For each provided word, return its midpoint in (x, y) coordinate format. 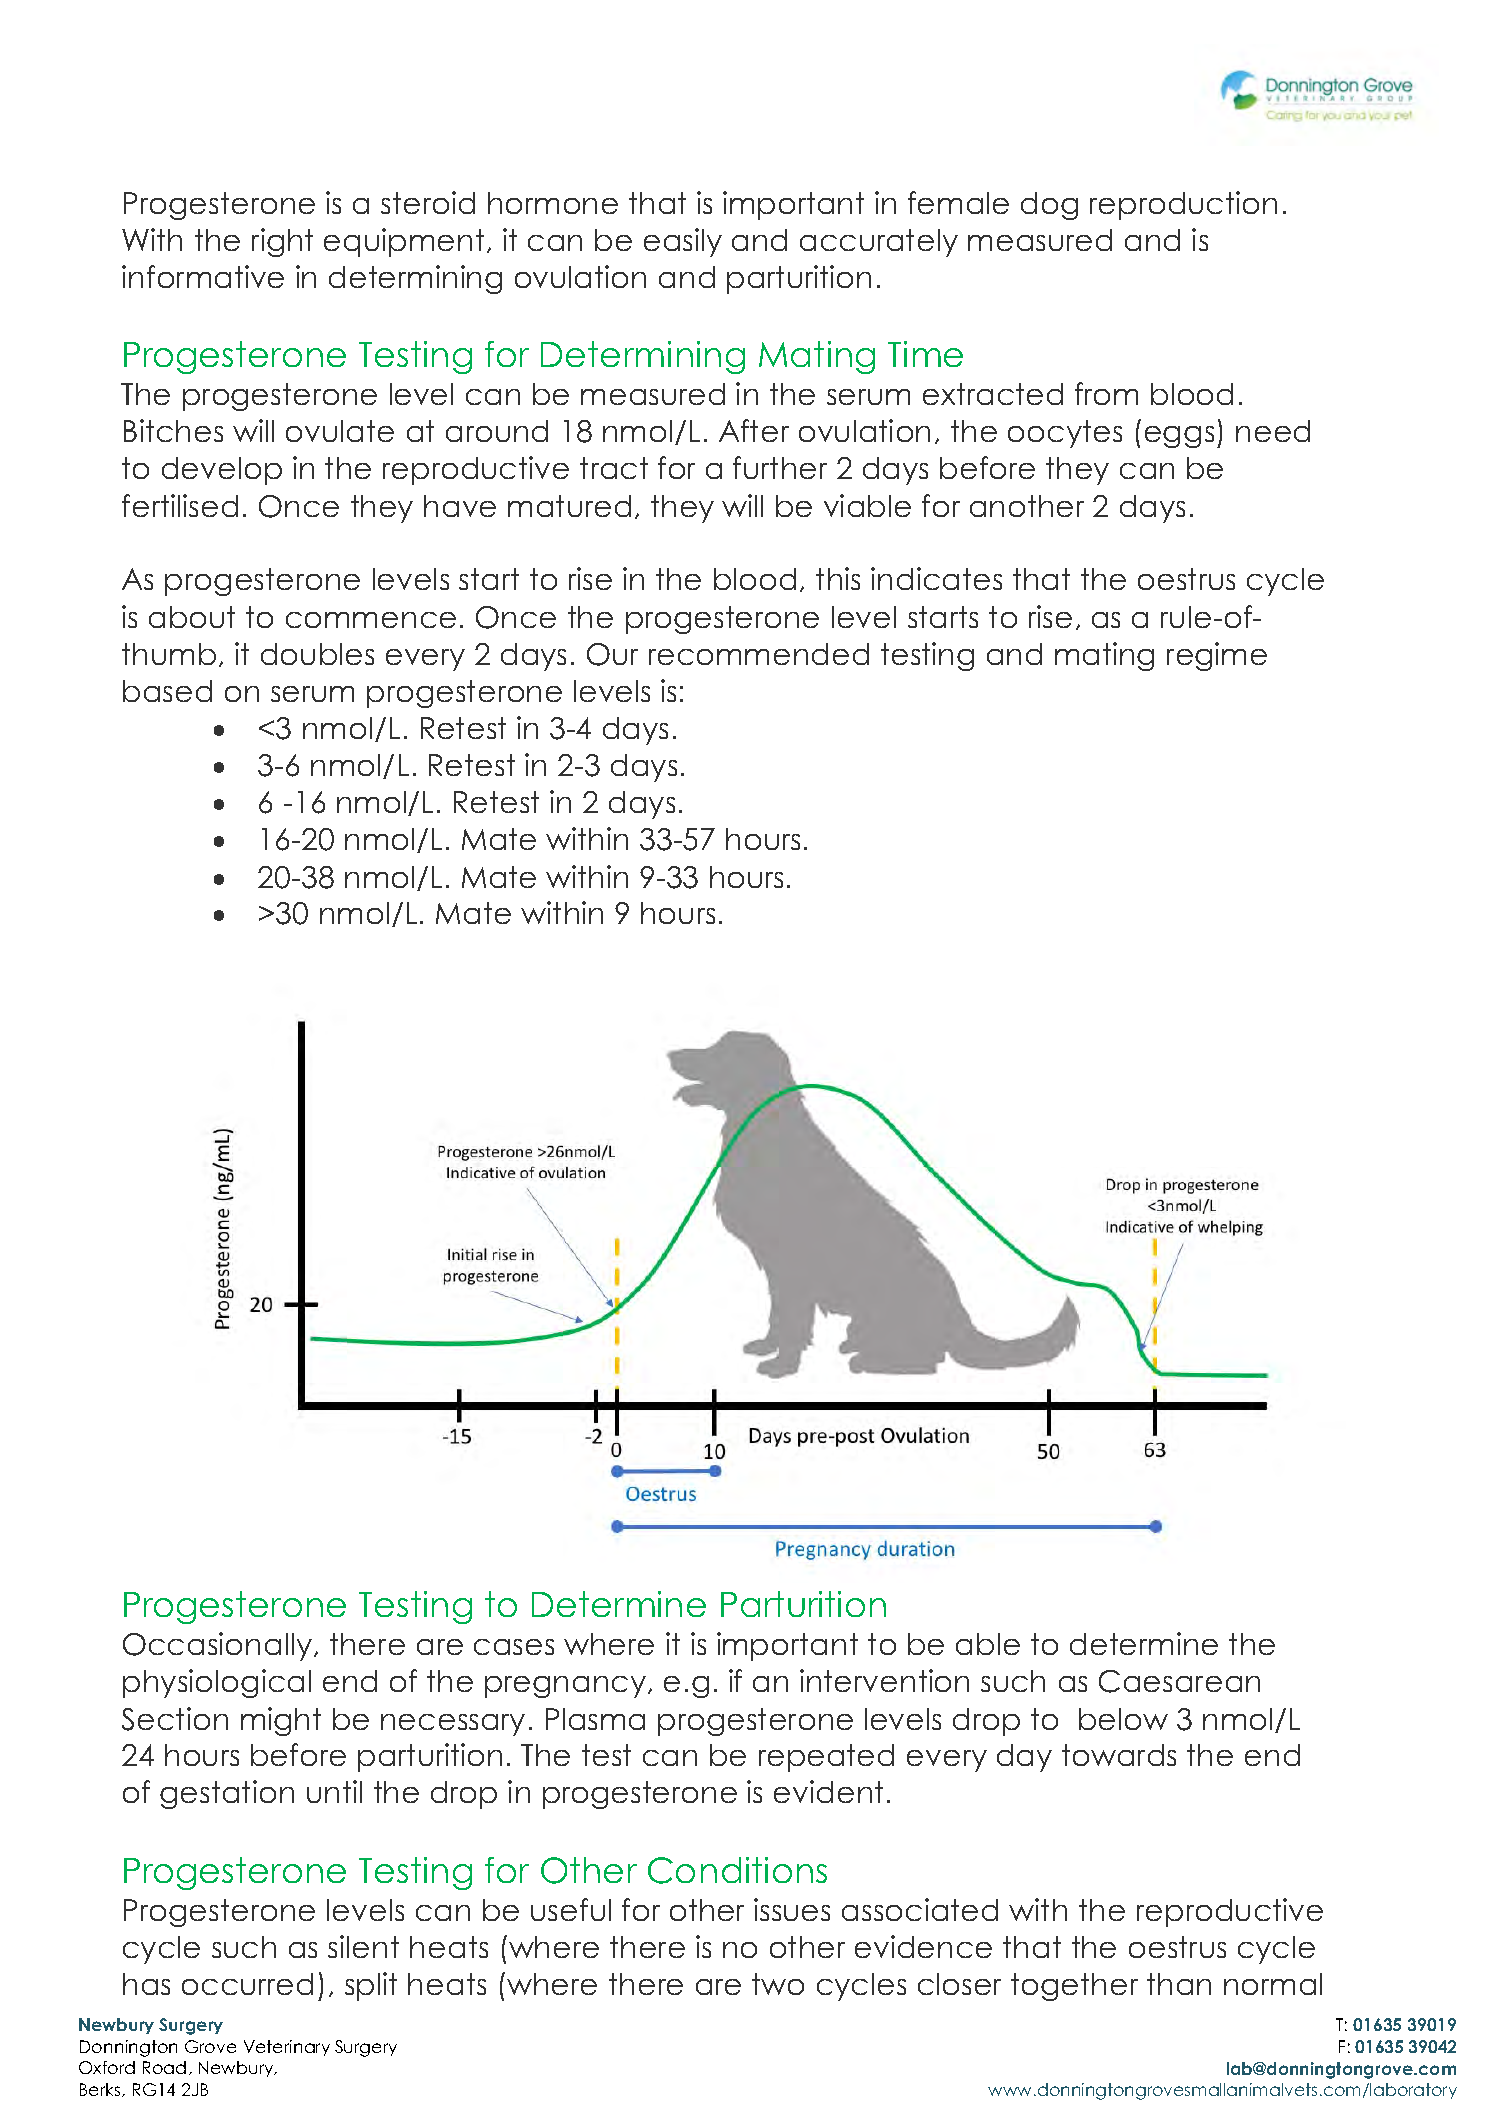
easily (683, 242)
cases (514, 1647)
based (167, 691)
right (282, 242)
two (778, 1984)
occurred (247, 1984)
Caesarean (1179, 1681)
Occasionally (219, 1646)
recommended (759, 654)
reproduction (1183, 205)
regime (1217, 656)
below (1123, 1719)
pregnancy (565, 1687)
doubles (317, 654)
